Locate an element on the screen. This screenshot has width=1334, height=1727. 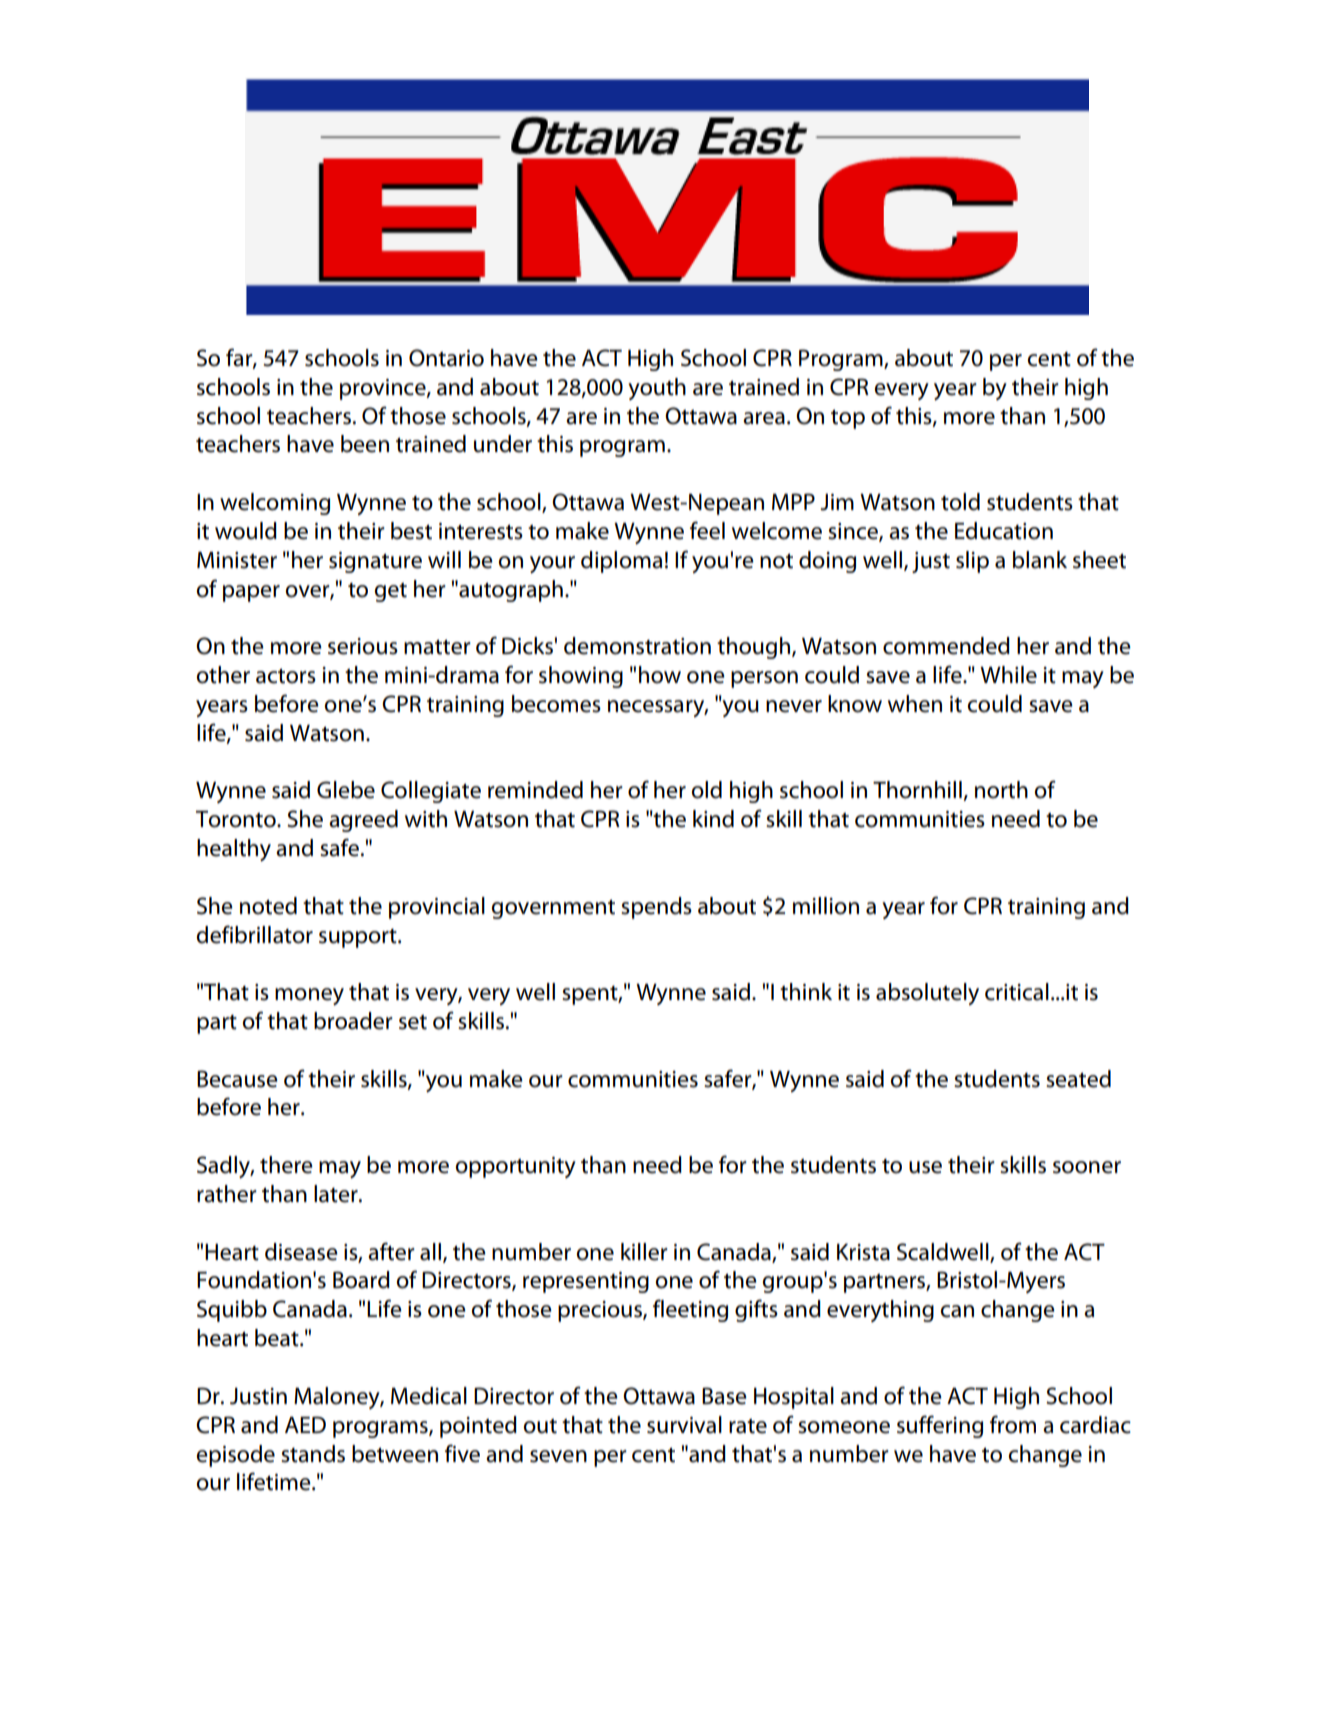
absolutely is located at coordinates (927, 994).
